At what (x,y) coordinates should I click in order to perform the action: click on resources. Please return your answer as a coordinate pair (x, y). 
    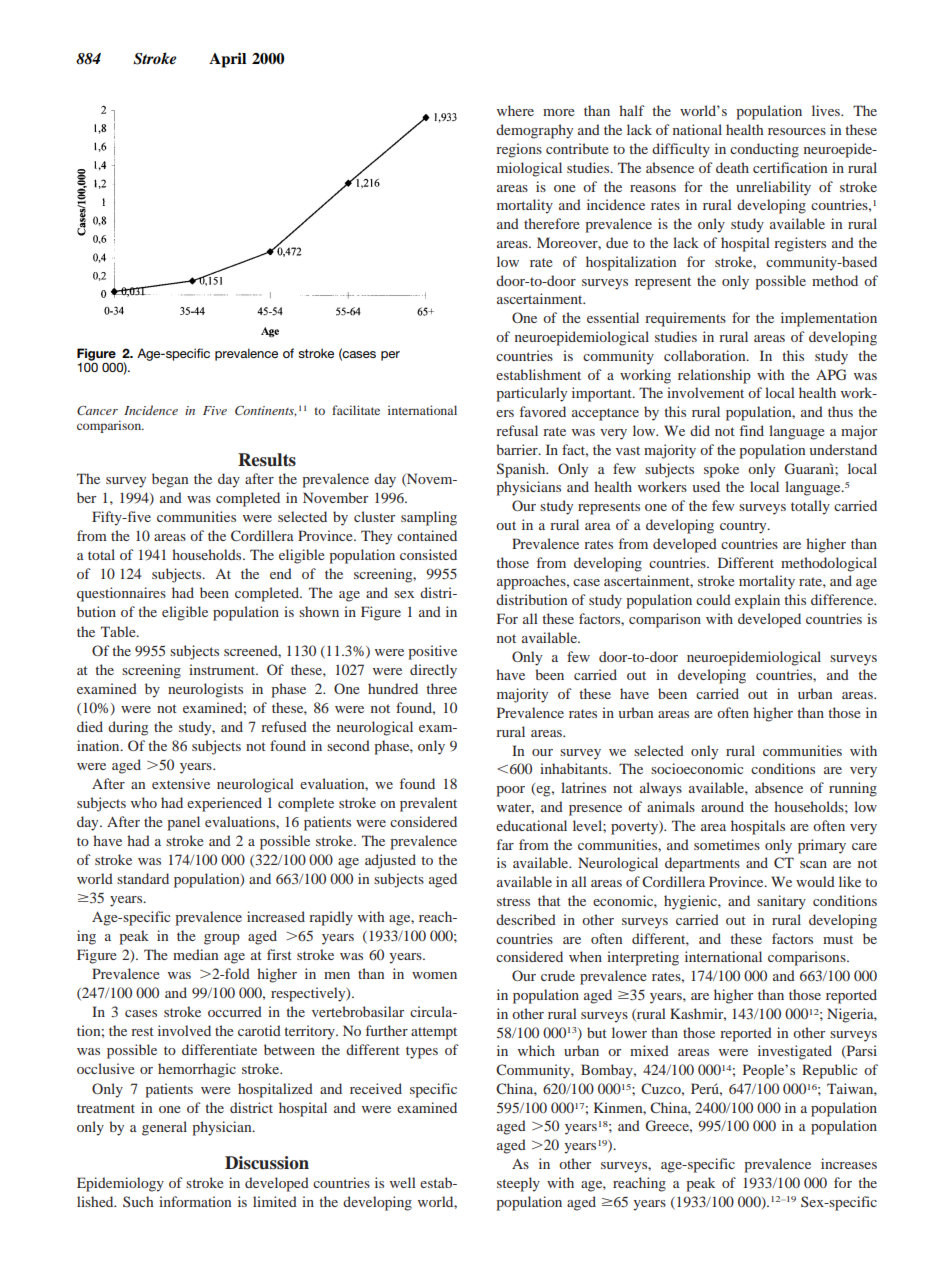
    Looking at the image, I should click on (797, 131).
